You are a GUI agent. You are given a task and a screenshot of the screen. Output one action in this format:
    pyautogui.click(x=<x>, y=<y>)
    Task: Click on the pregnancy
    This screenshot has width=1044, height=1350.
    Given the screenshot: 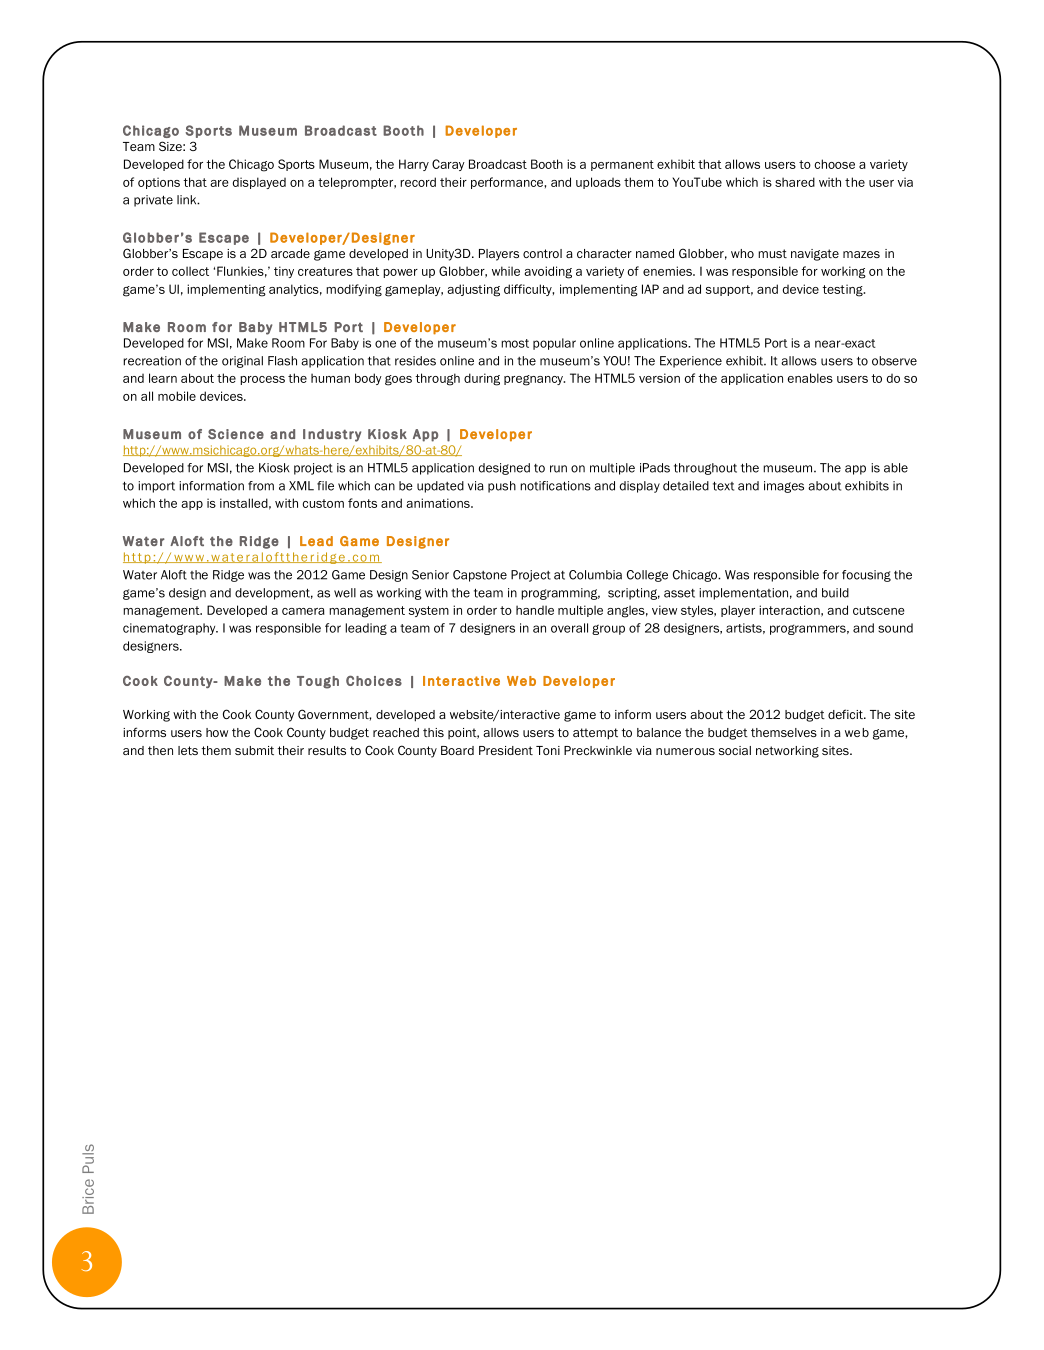 What is the action you would take?
    pyautogui.click(x=534, y=380)
